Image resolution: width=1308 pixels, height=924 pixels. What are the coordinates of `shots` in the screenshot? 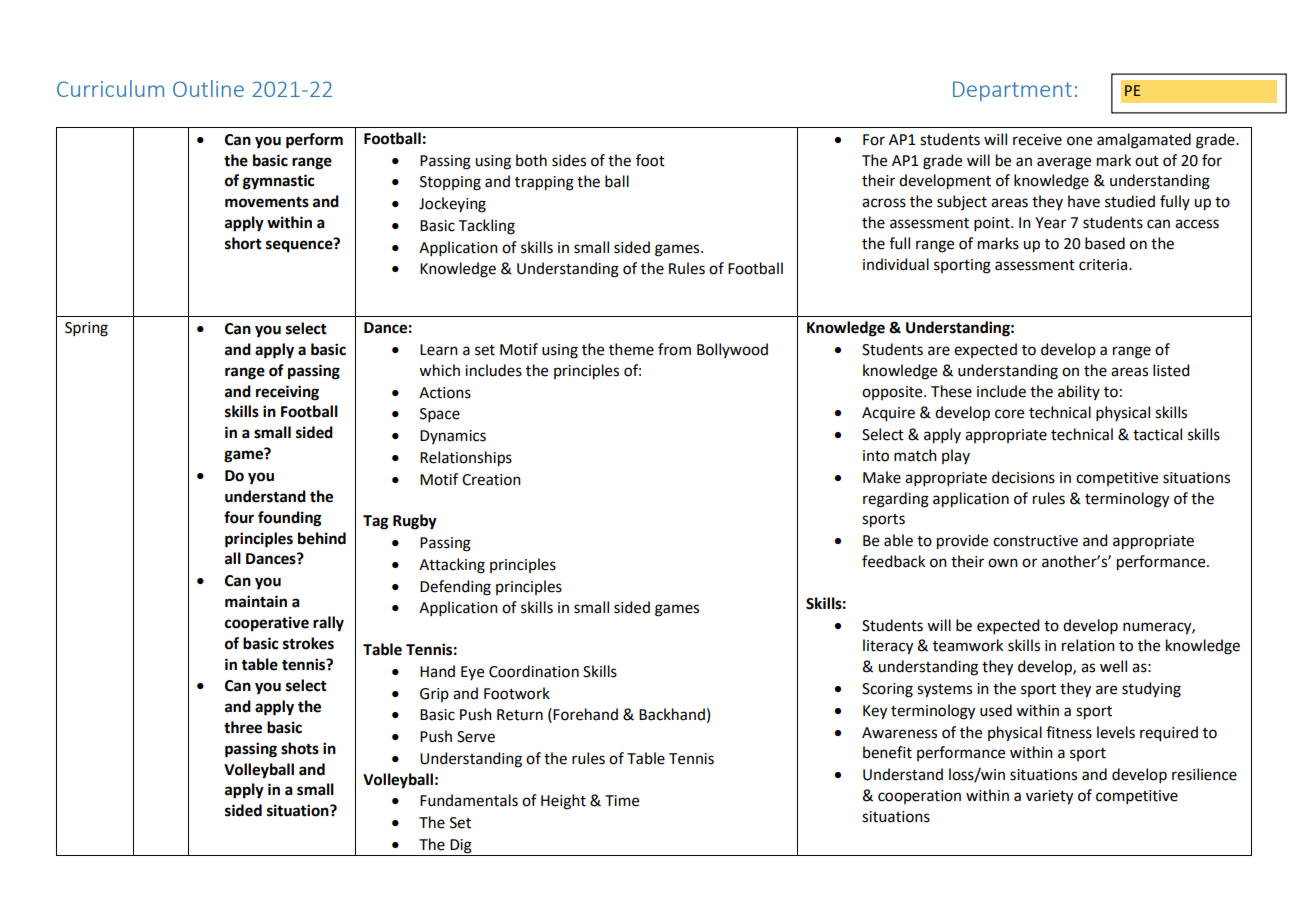 It's located at (300, 748).
